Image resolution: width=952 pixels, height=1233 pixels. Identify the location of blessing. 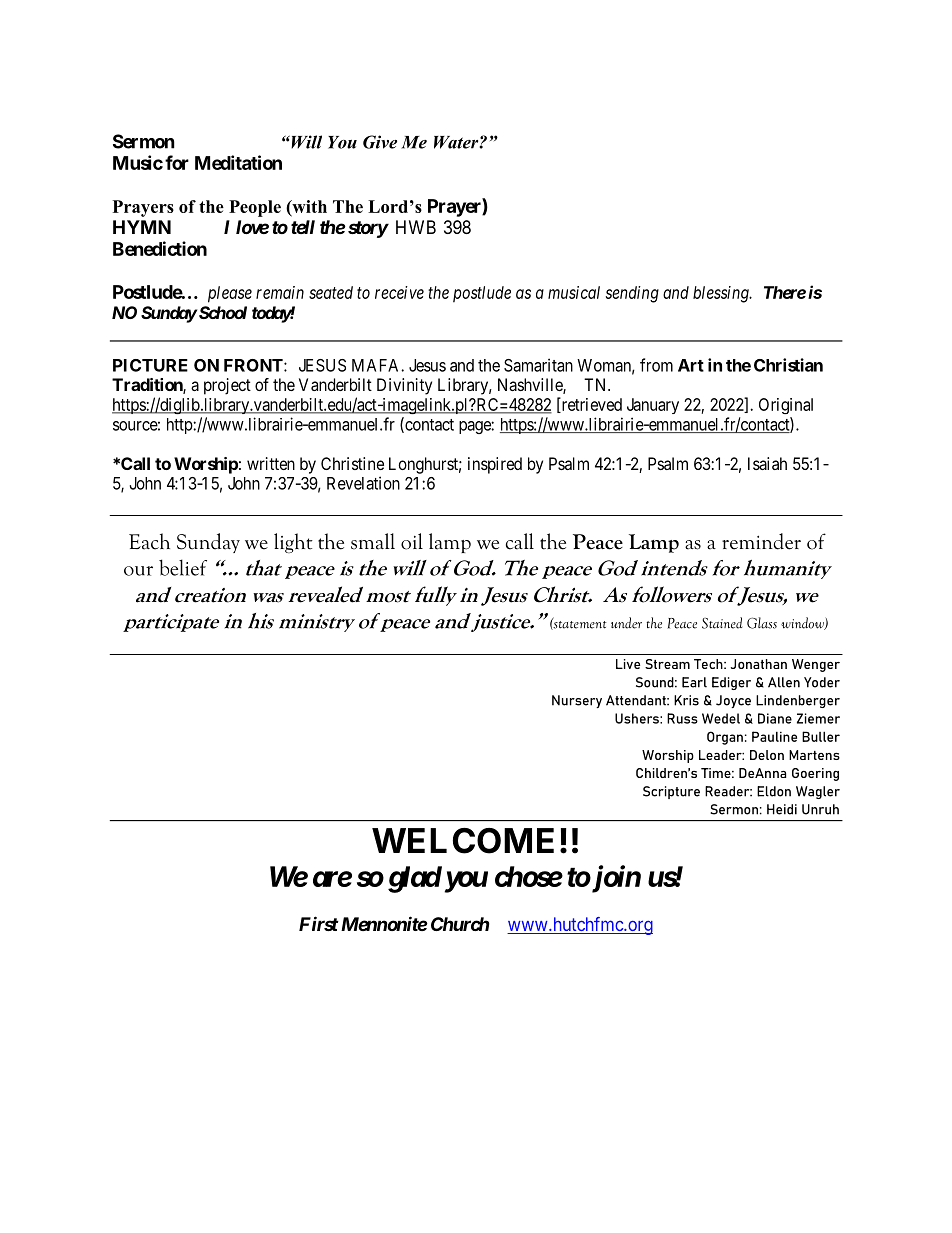
(722, 294).
